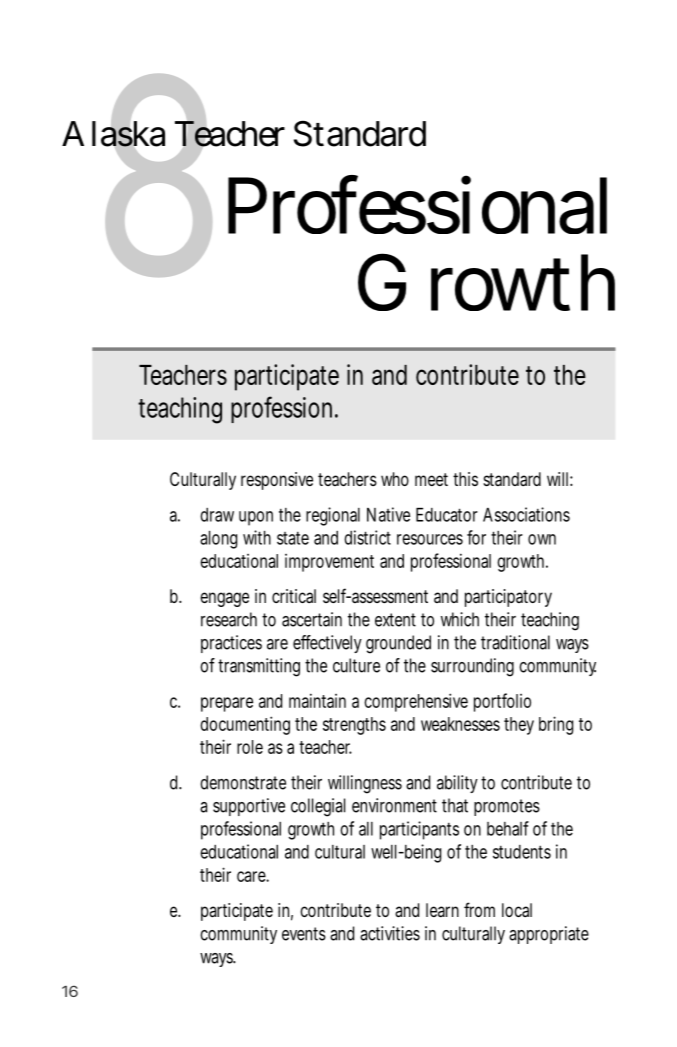 The width and height of the document is (677, 1047). What do you see at coordinates (395, 479) in the document?
I see `who` at bounding box center [395, 479].
